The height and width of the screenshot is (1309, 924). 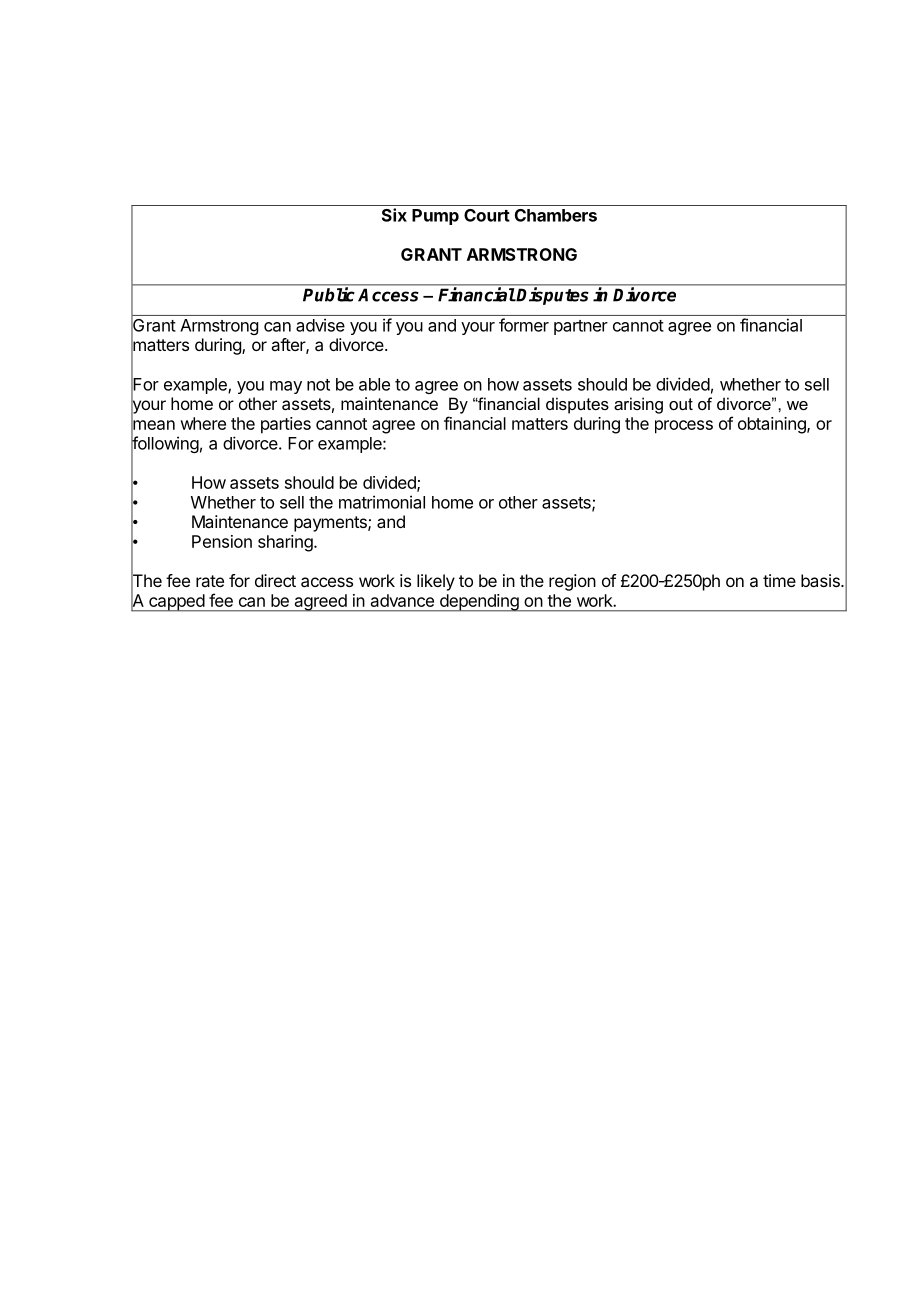 What do you see at coordinates (374, 384) in the screenshot?
I see `able` at bounding box center [374, 384].
